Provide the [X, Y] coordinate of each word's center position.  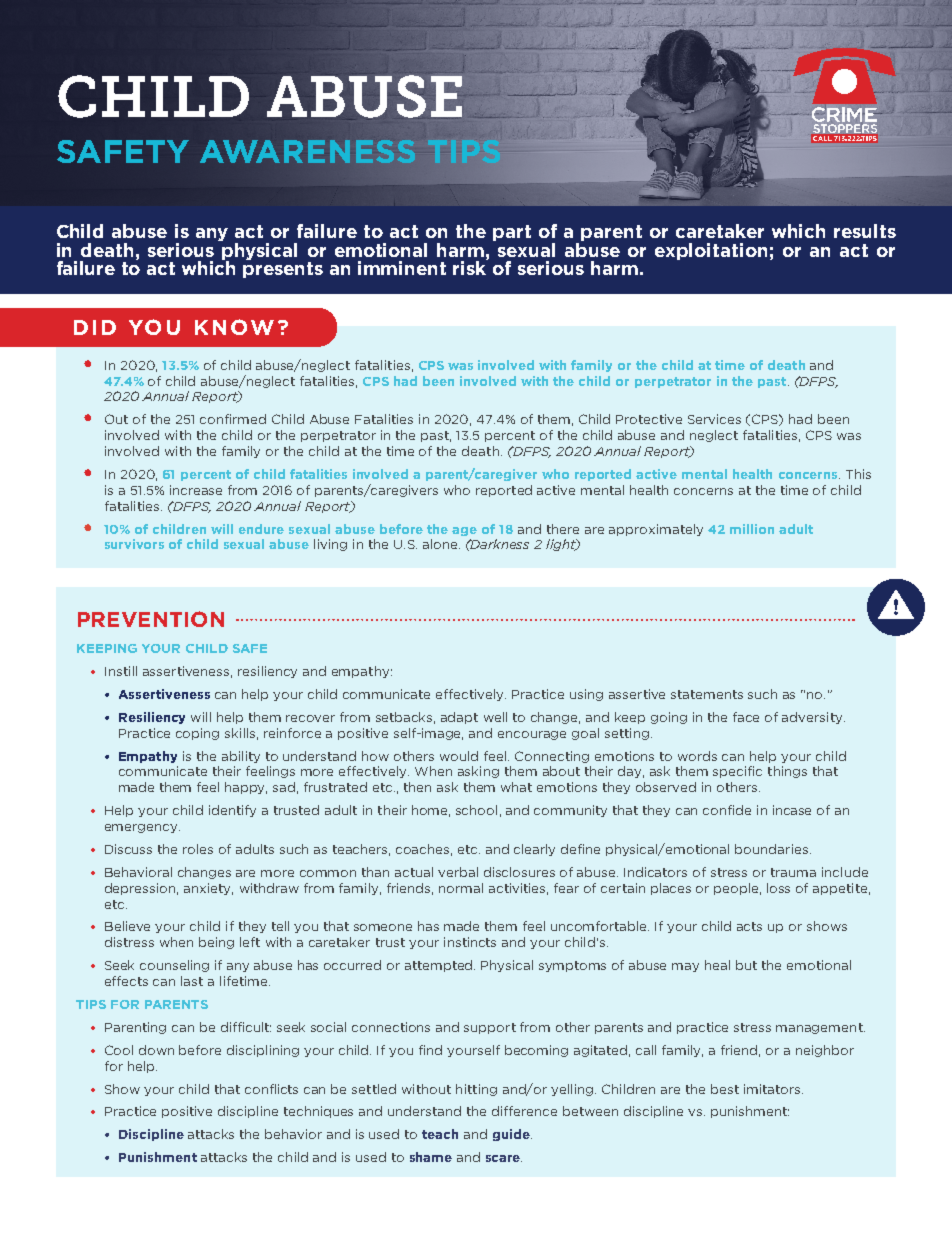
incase [792, 810]
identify [232, 811]
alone [441, 544]
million [752, 529]
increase [196, 490]
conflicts [271, 1089]
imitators [773, 1089]
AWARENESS [307, 151]
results [865, 231]
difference [524, 1111]
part [512, 233]
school [476, 810]
